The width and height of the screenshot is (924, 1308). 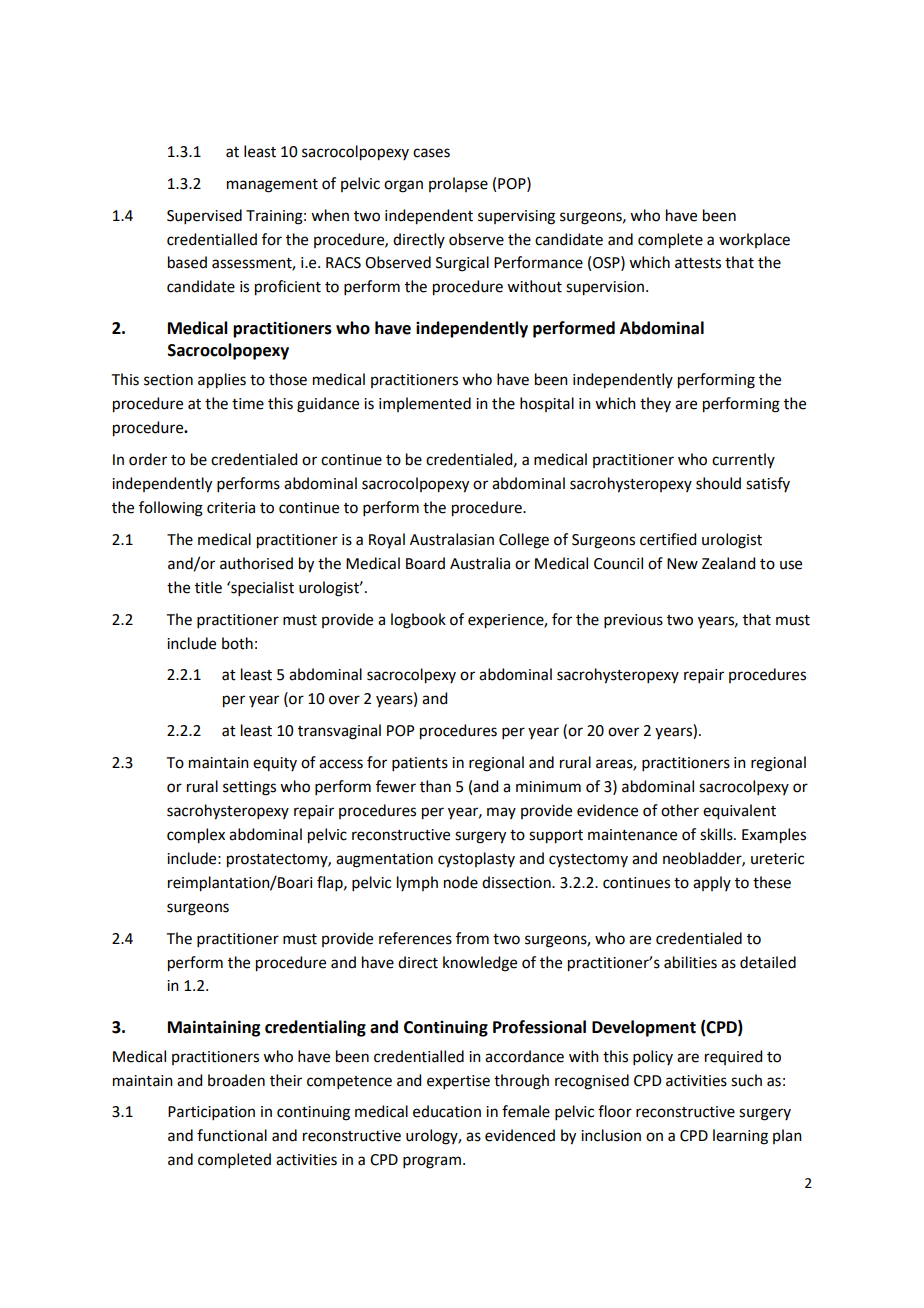 I want to click on both, so click(x=237, y=643).
